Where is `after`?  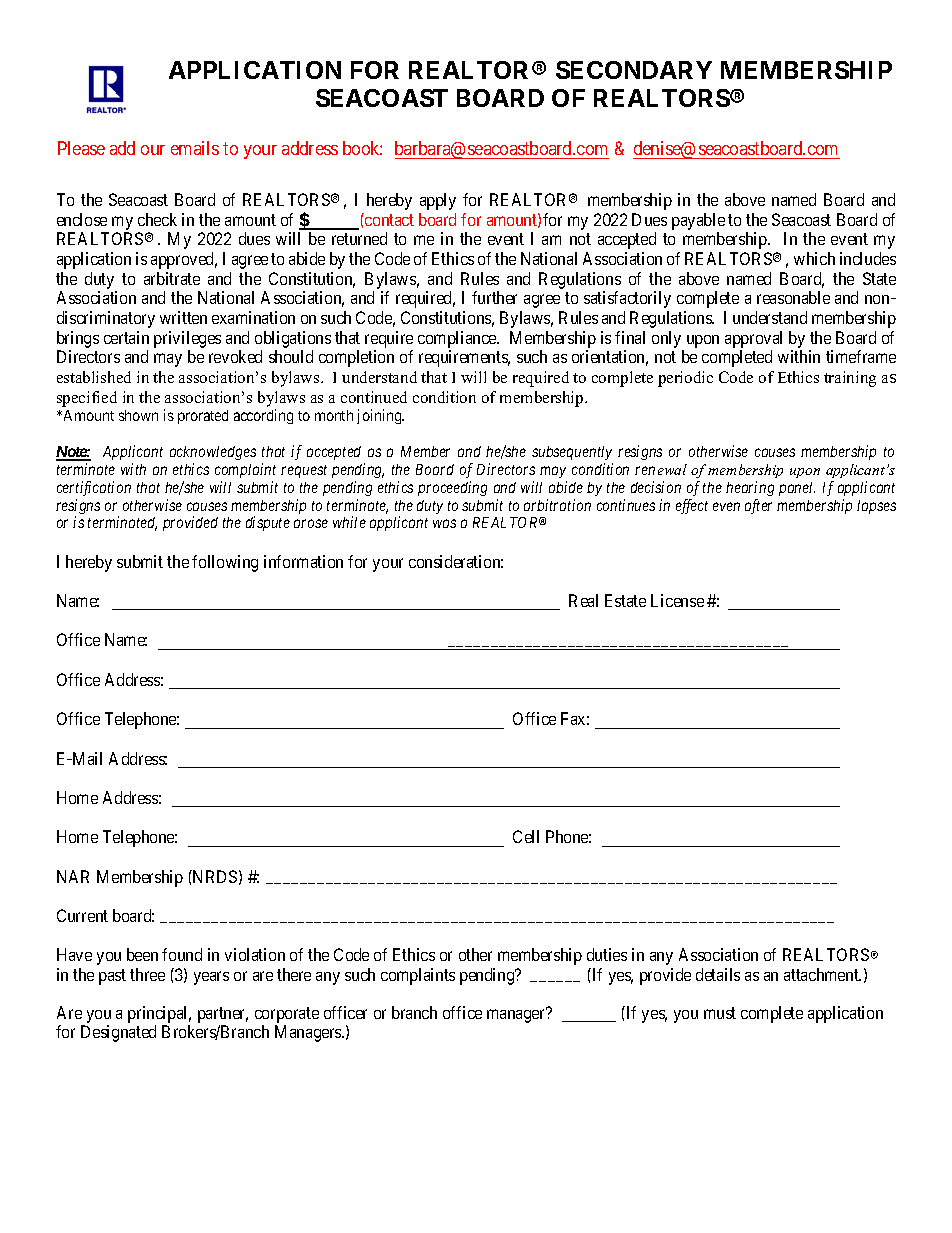
after is located at coordinates (758, 506).
